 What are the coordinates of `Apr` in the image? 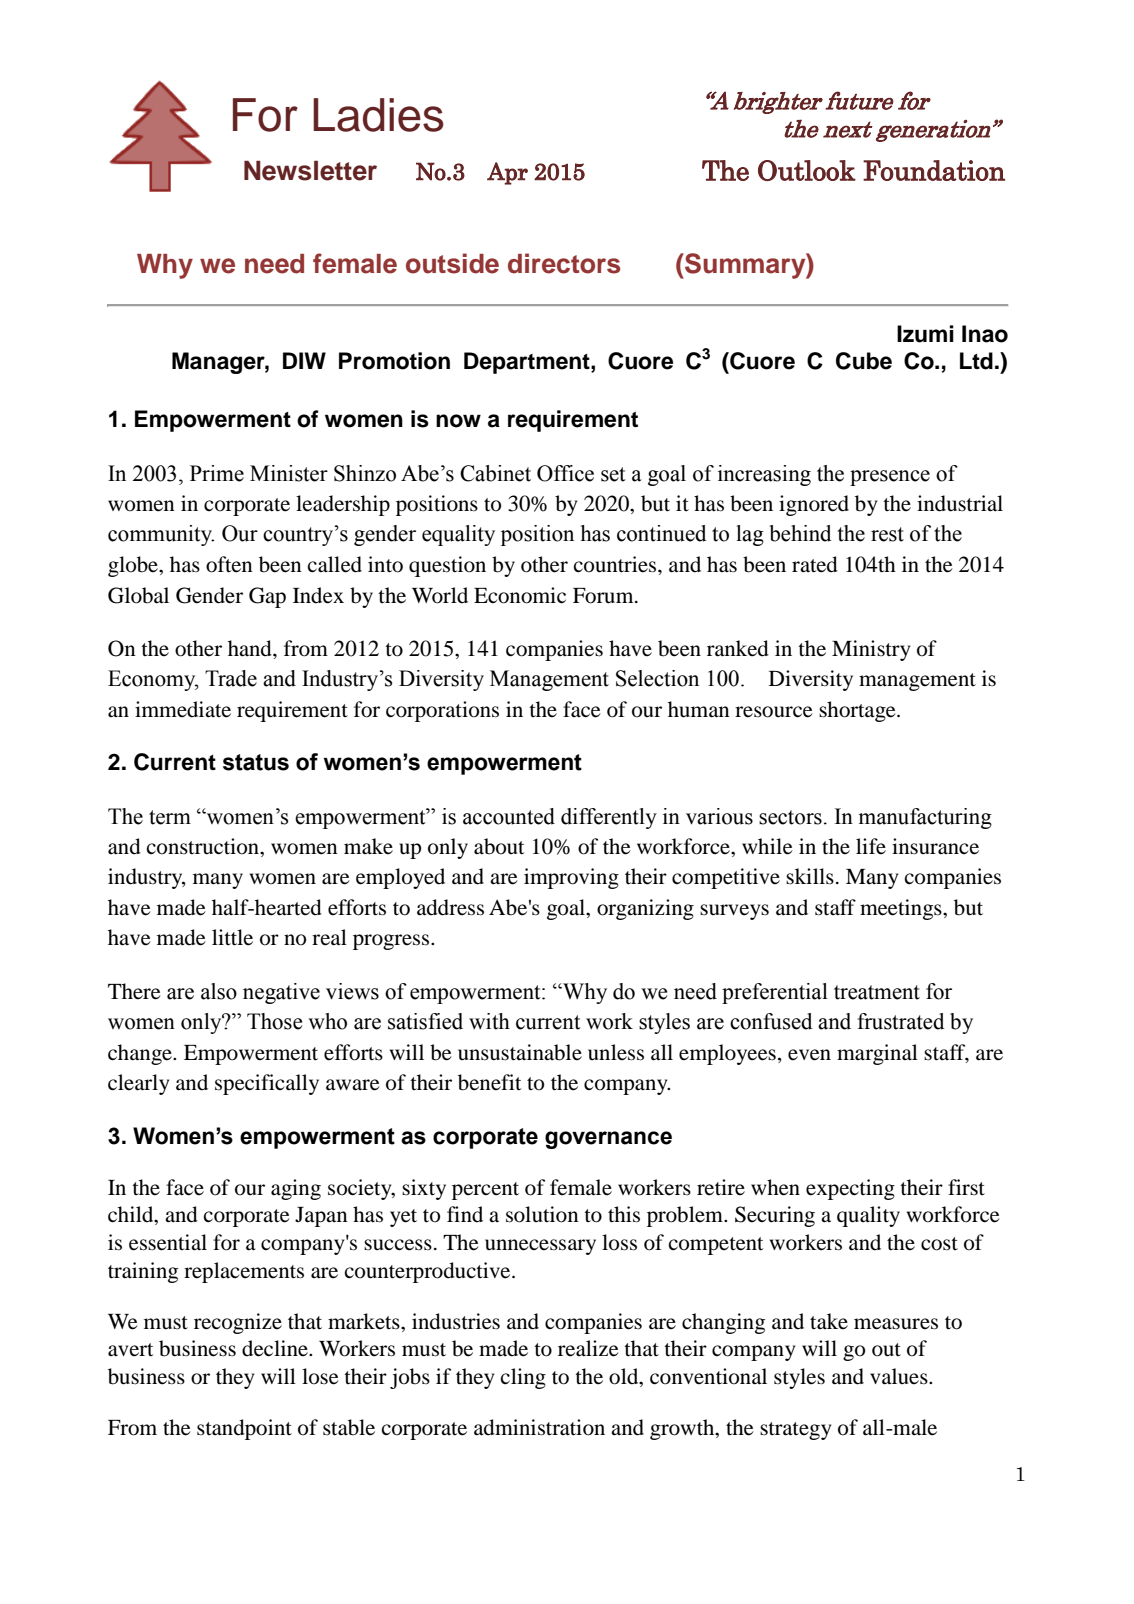 It's located at (507, 173).
